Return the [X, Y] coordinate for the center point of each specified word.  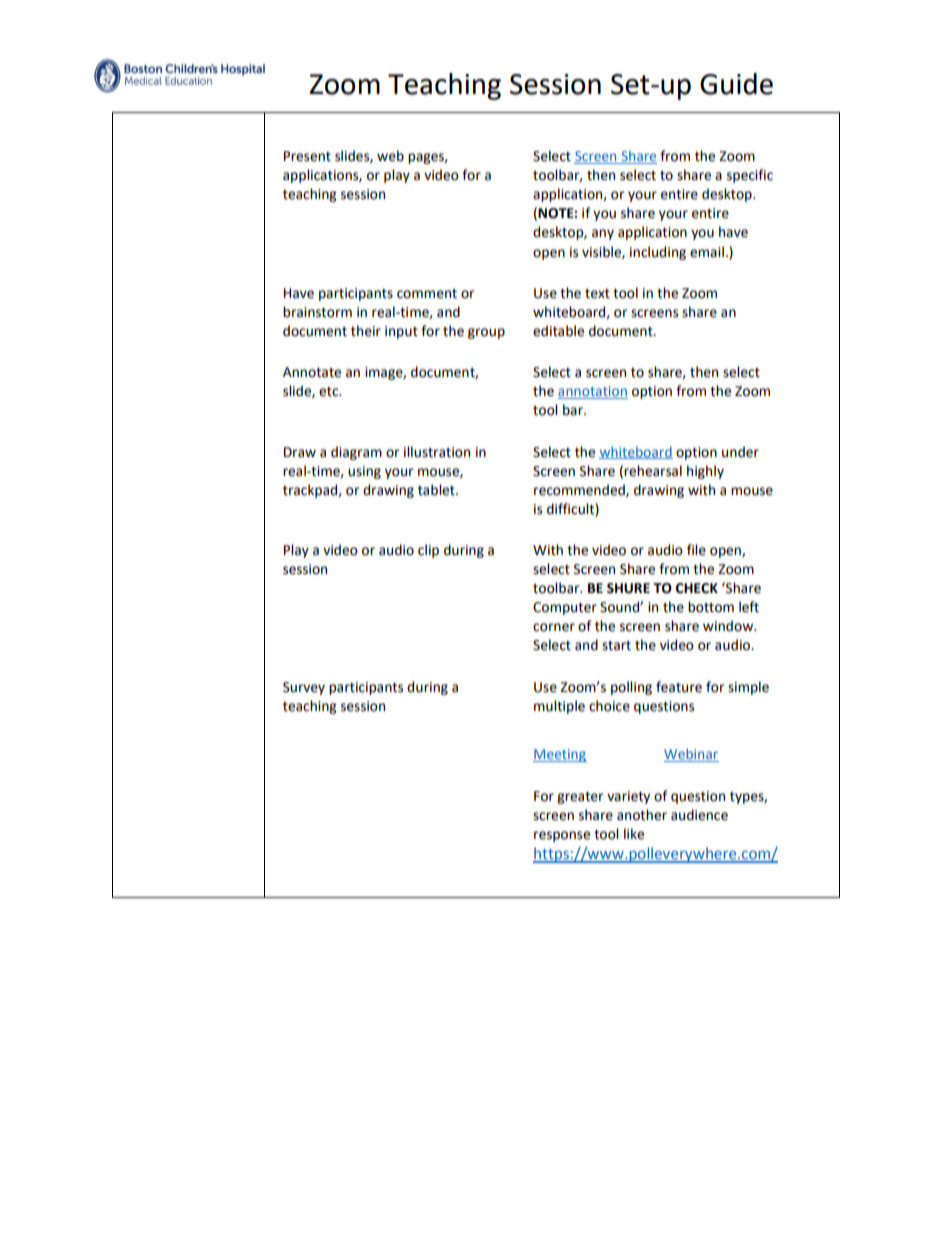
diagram [356, 453]
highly [705, 472]
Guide [736, 84]
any [603, 234]
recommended [580, 490]
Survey [304, 688]
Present [307, 156]
